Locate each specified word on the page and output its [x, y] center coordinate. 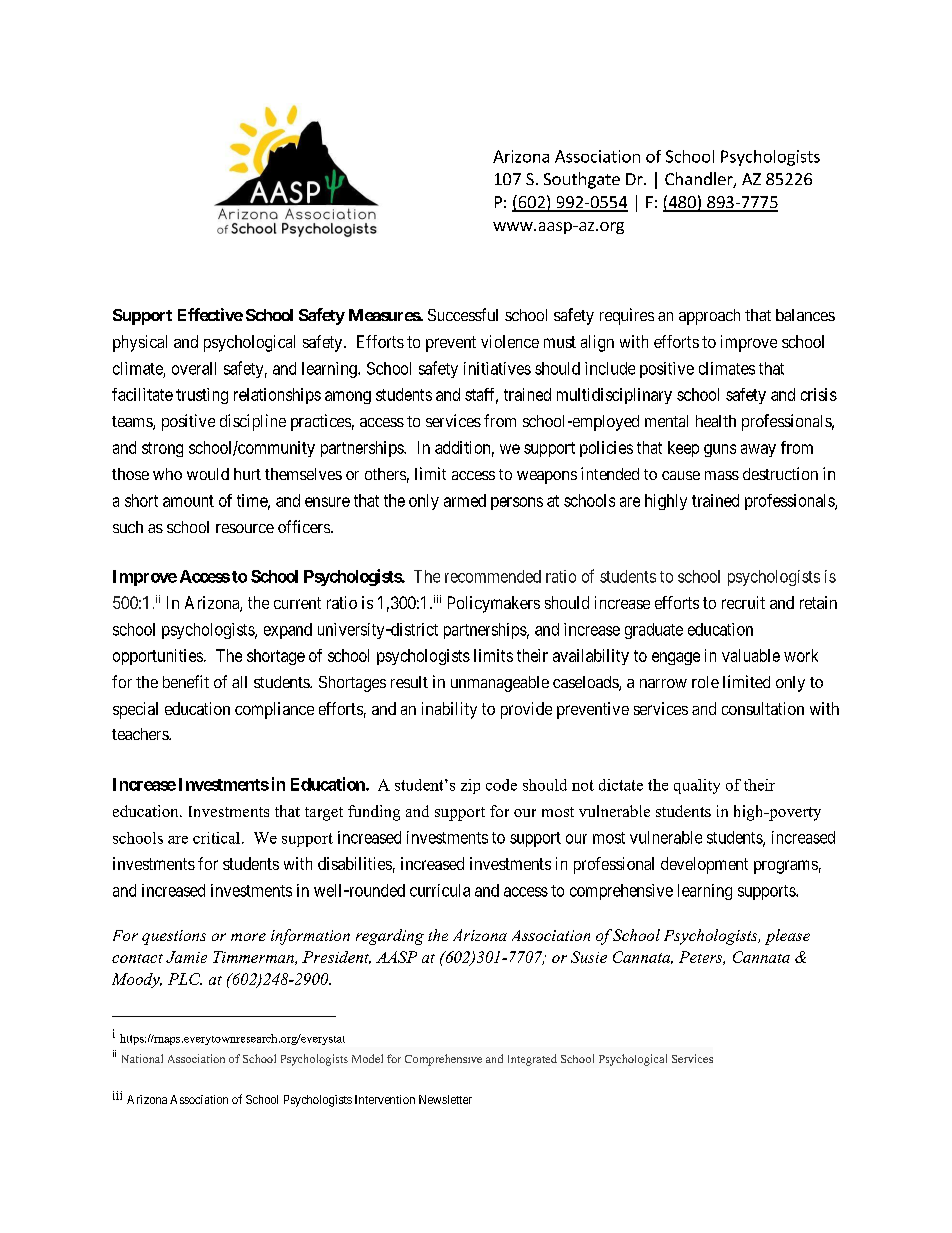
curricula [440, 890]
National [142, 1058]
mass [722, 475]
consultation [763, 708]
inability [449, 710]
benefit [186, 681]
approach [709, 317]
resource [245, 528]
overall [194, 368]
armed [465, 500]
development [704, 865]
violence [510, 341]
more [248, 937]
